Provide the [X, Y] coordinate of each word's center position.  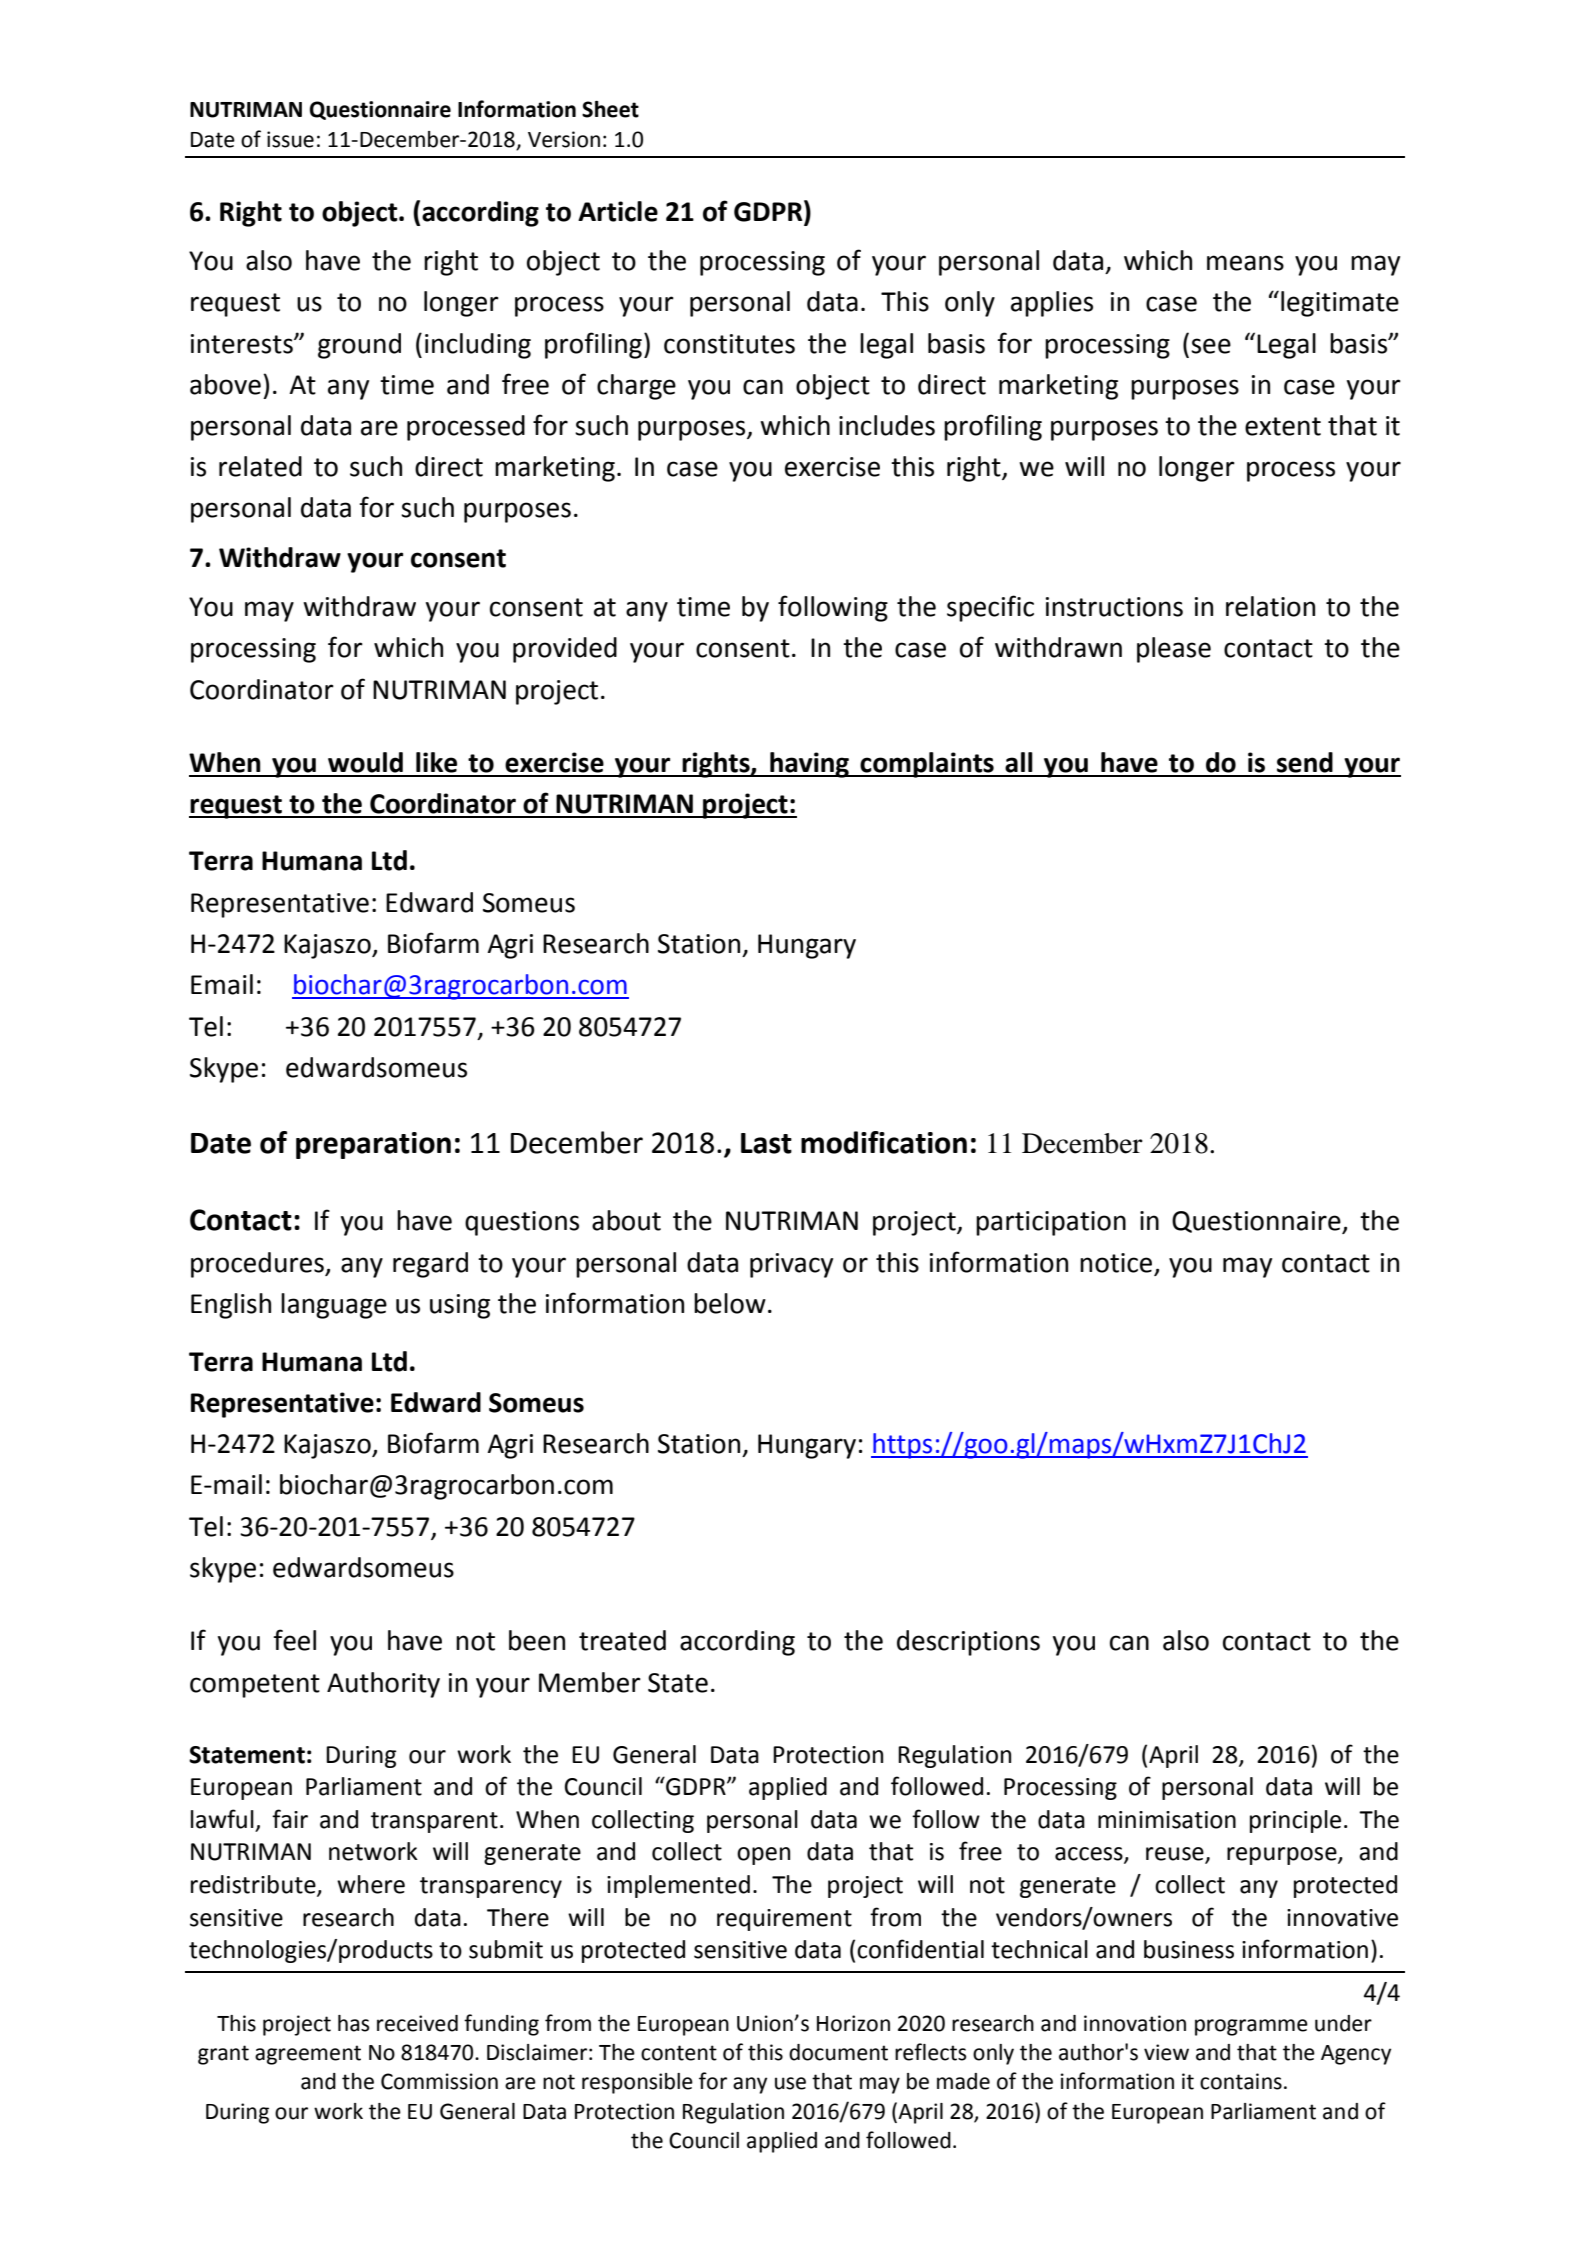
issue [290, 139]
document [838, 2052]
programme [1251, 2027]
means [1245, 263]
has [353, 2023]
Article [618, 211]
